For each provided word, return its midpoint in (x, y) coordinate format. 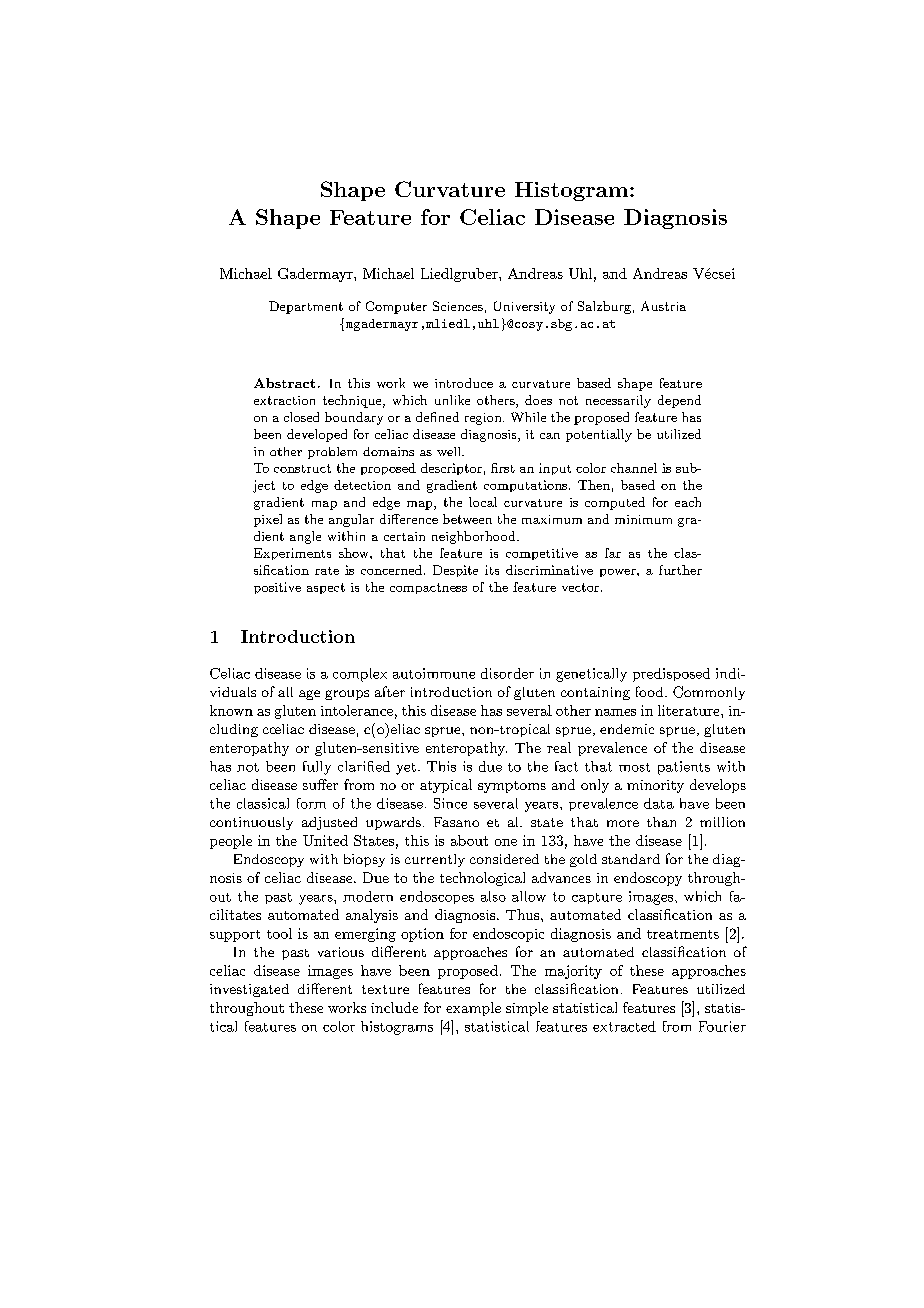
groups (347, 695)
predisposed (671, 675)
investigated (249, 990)
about (469, 840)
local (483, 502)
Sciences (458, 306)
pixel (268, 520)
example (473, 1009)
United (325, 840)
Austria (663, 306)
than (661, 822)
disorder (507, 673)
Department (306, 307)
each (688, 502)
